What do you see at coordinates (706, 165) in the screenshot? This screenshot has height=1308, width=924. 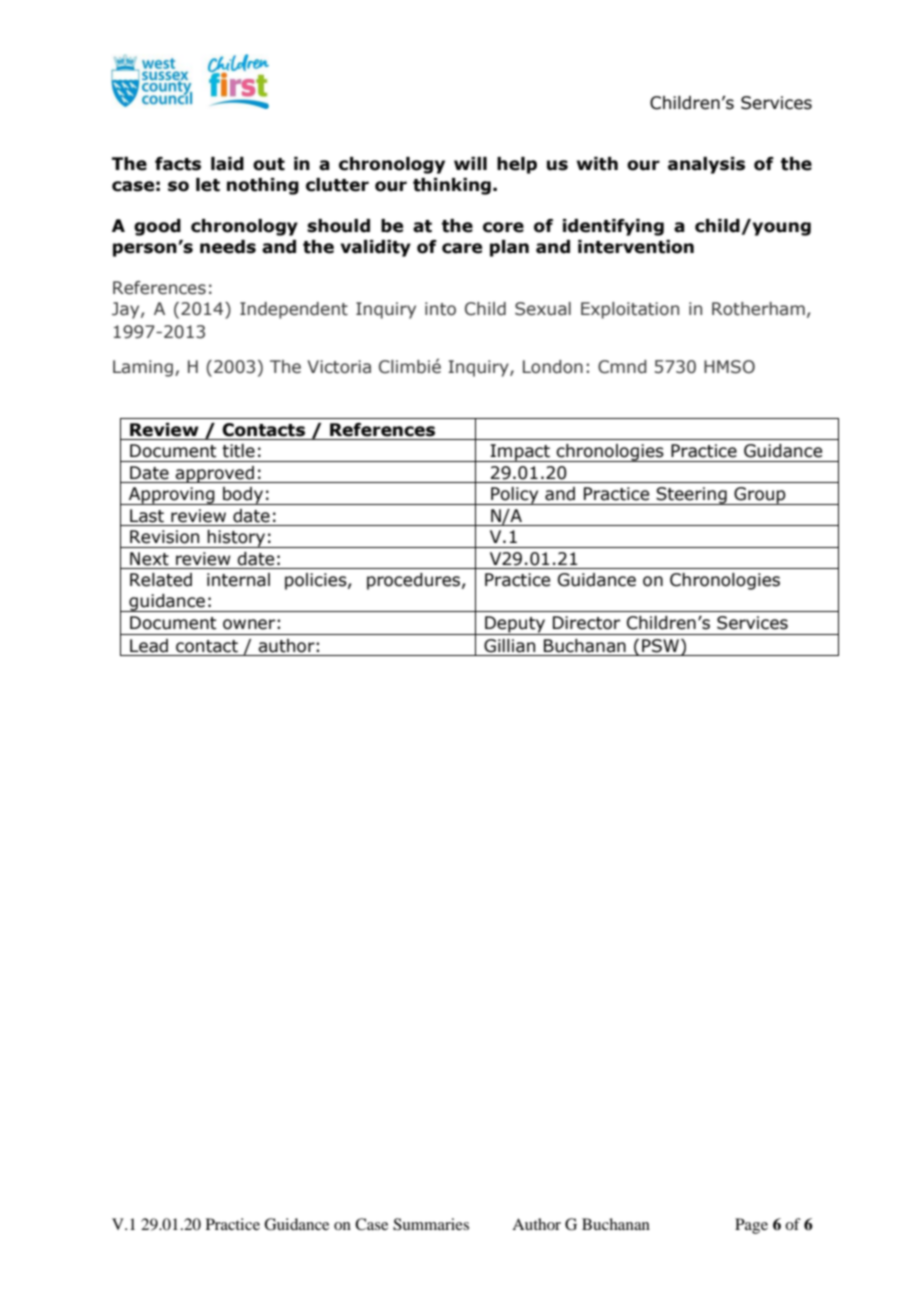 I see `analysis` at bounding box center [706, 165].
